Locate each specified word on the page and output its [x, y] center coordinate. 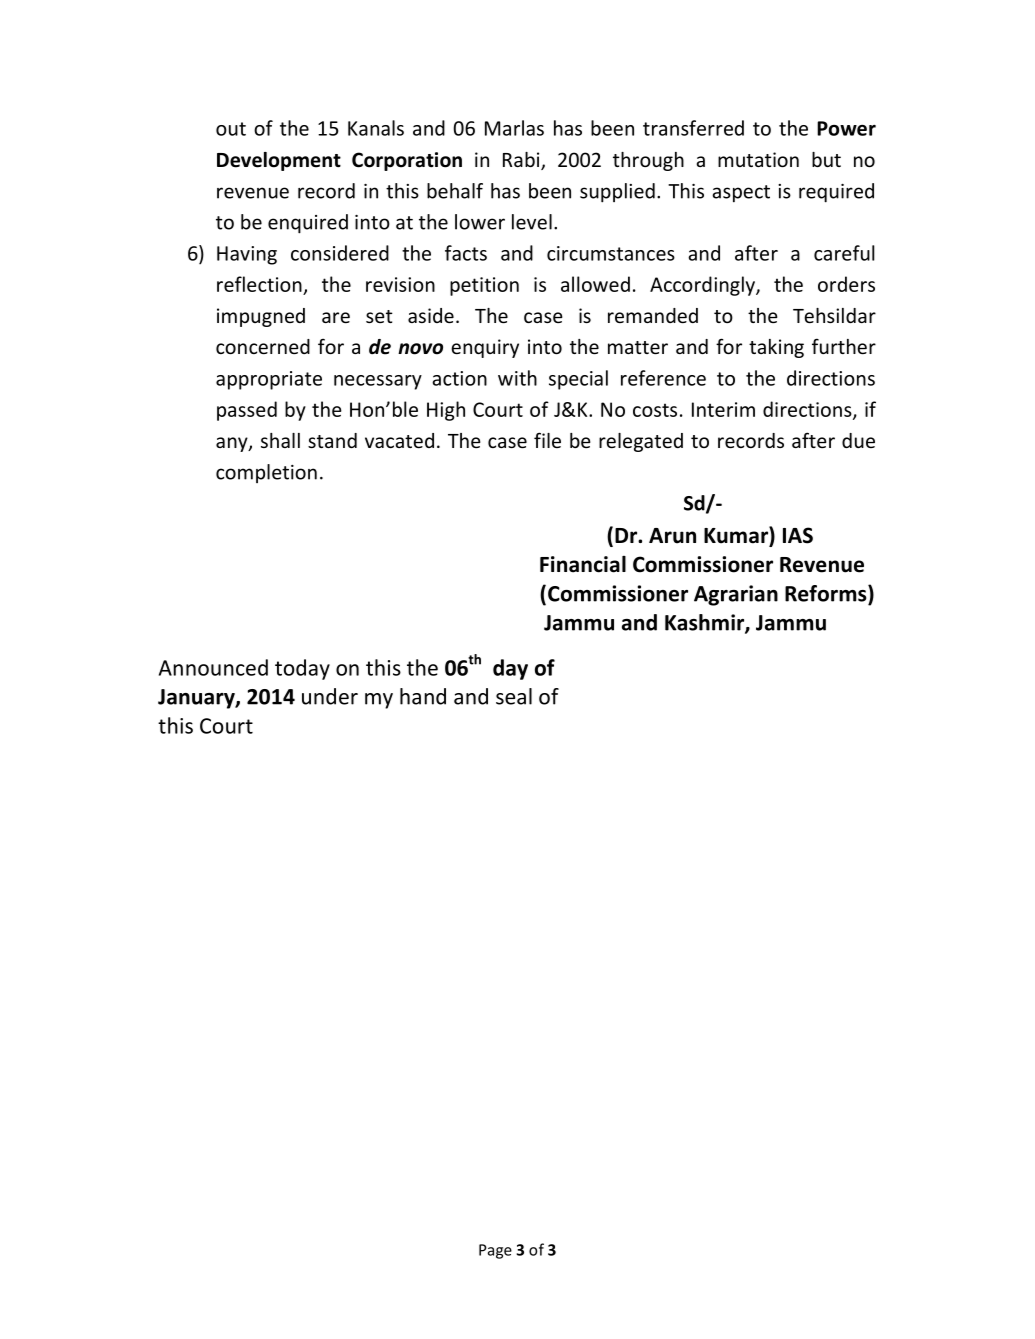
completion [266, 473]
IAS [798, 535]
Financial [583, 564]
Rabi [522, 161]
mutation [758, 159]
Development [279, 161]
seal [514, 696]
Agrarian [736, 595]
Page [495, 1251]
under [330, 696]
